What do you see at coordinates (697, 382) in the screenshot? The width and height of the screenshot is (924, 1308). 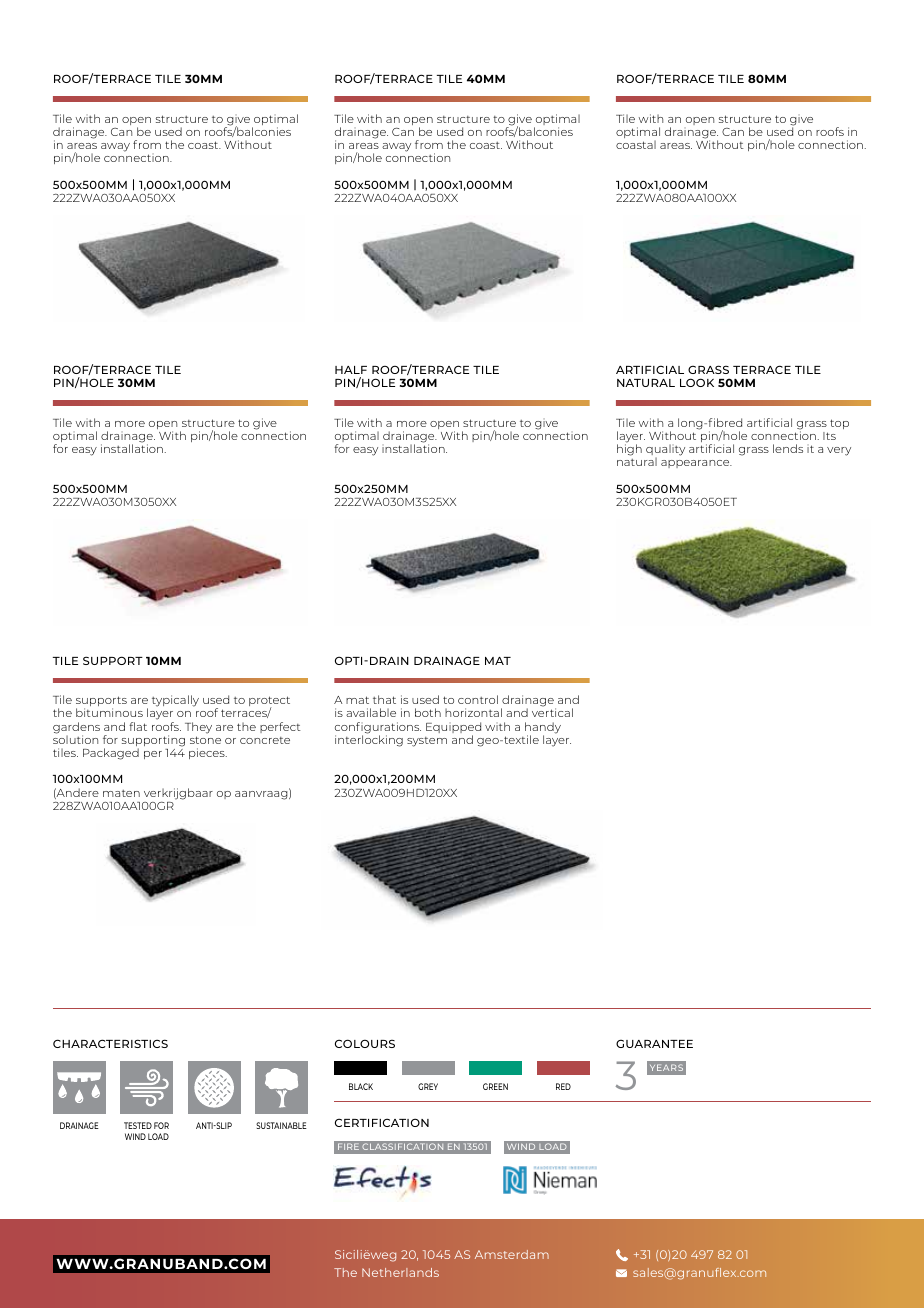 I see `LOOK` at bounding box center [697, 382].
